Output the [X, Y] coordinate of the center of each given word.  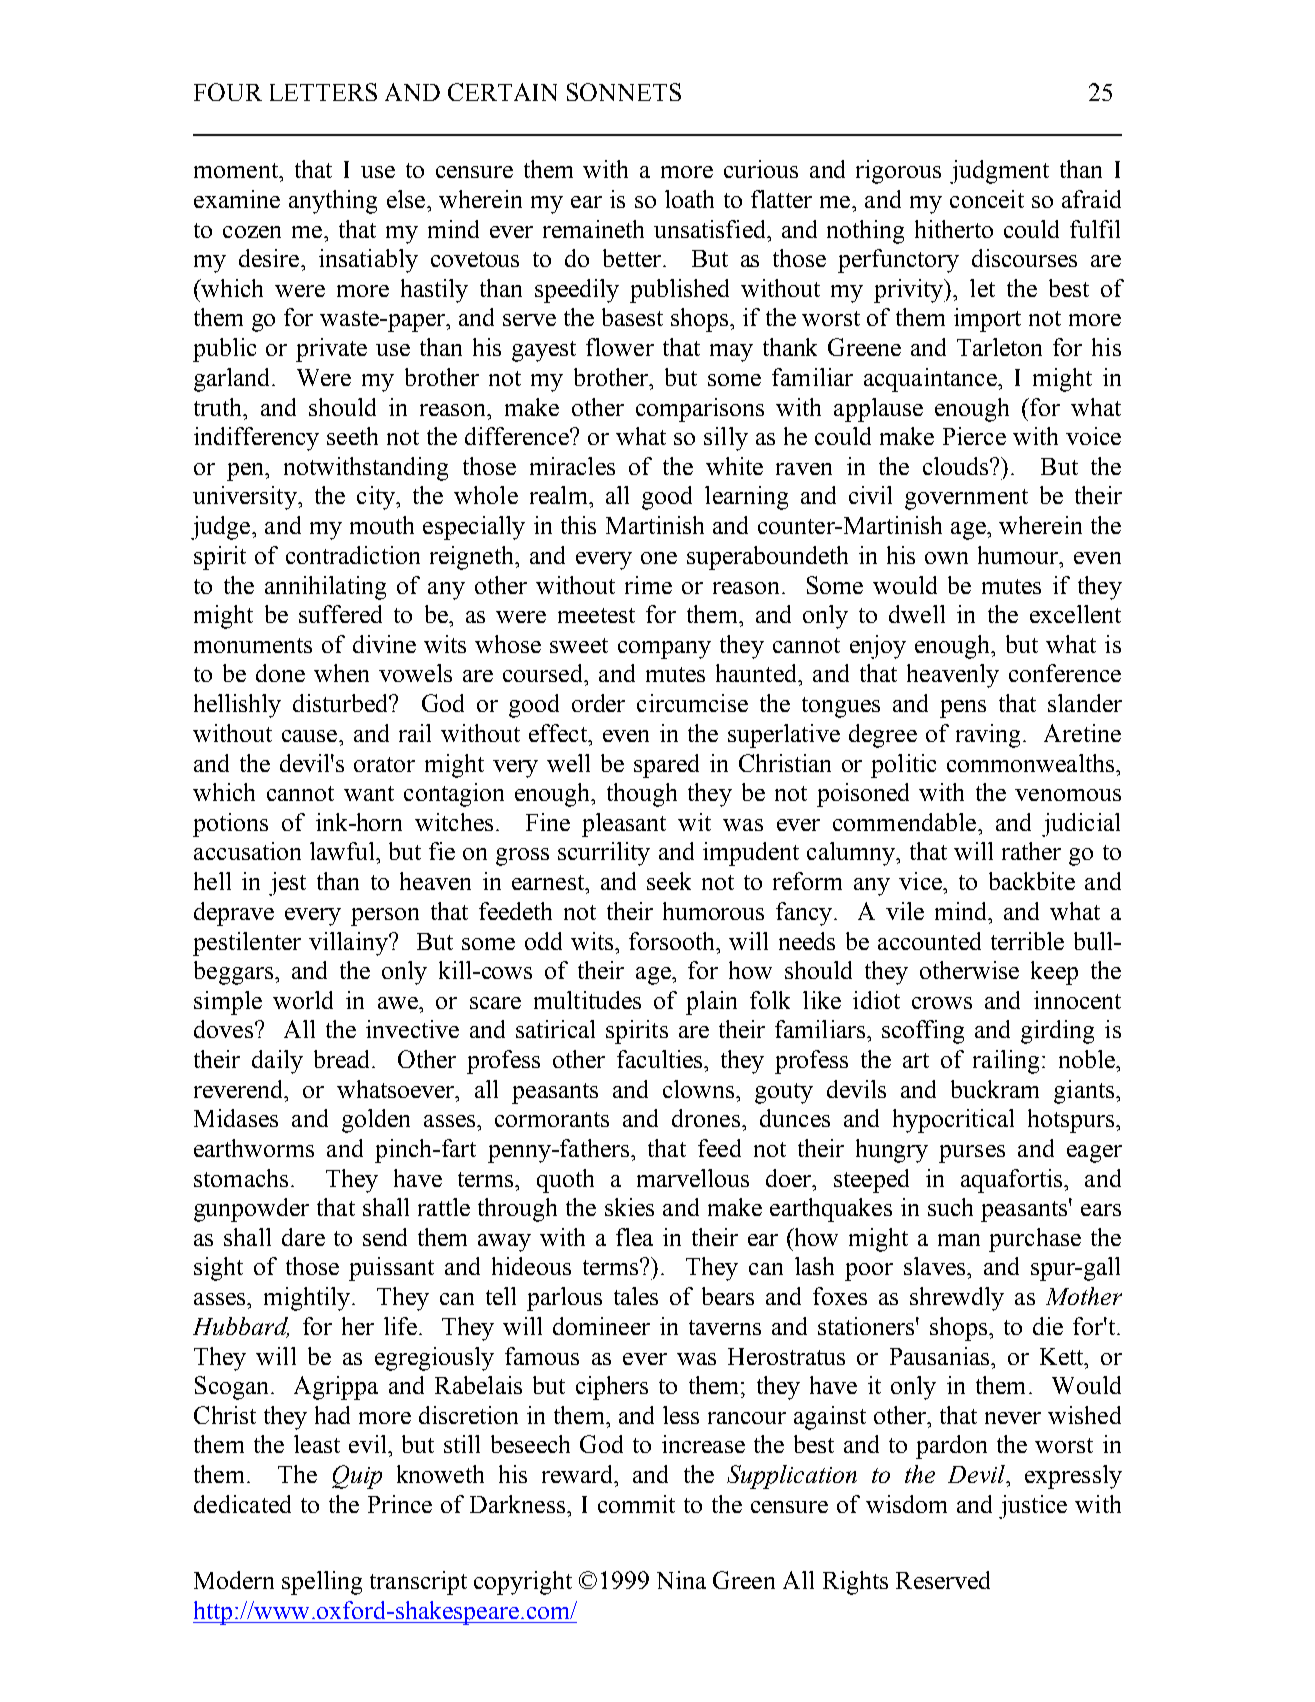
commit [636, 1504]
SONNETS [624, 92]
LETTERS [323, 92]
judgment [999, 172]
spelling [322, 1583]
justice [1033, 1507]
